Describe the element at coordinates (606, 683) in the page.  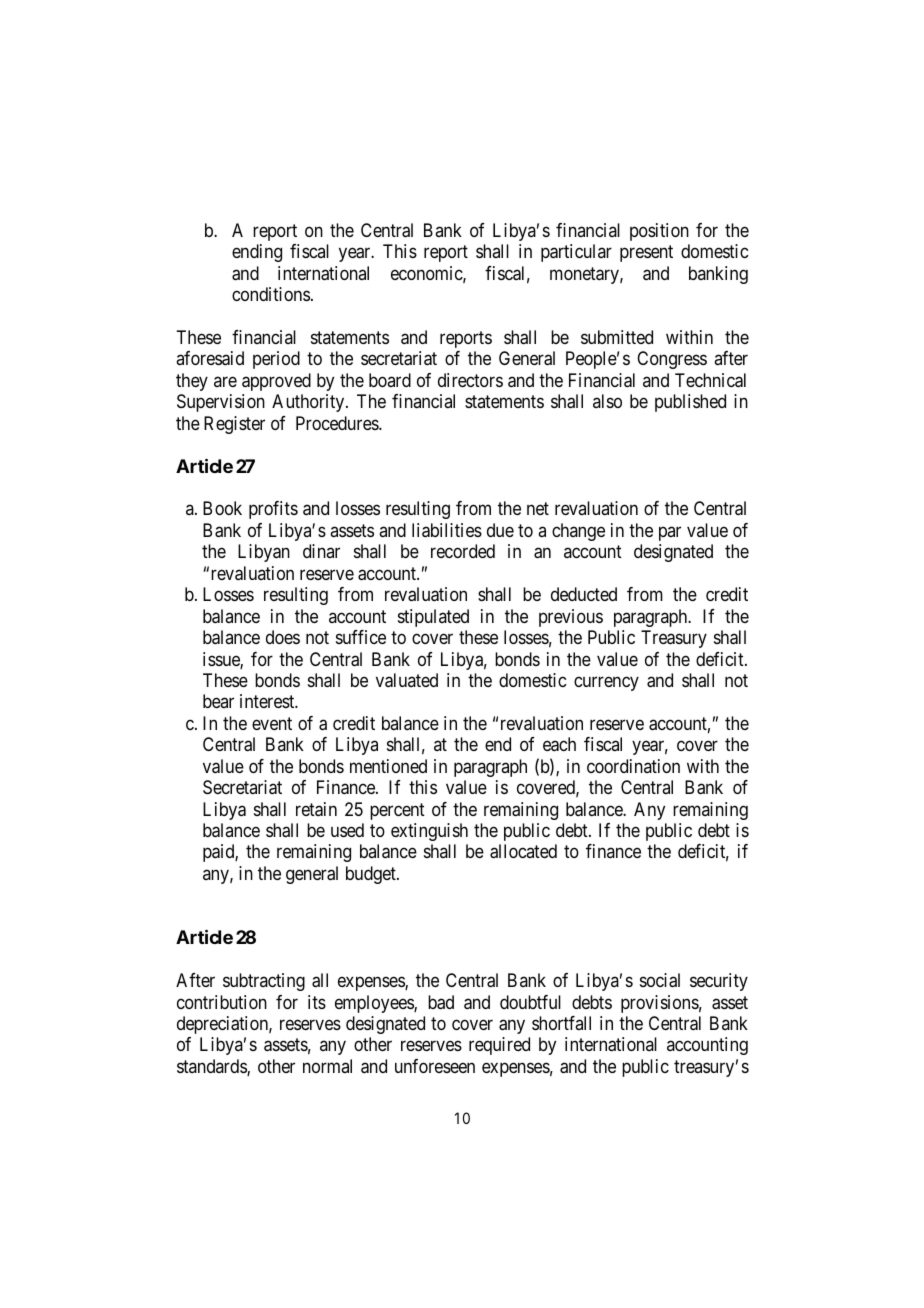
I see `currency` at that location.
